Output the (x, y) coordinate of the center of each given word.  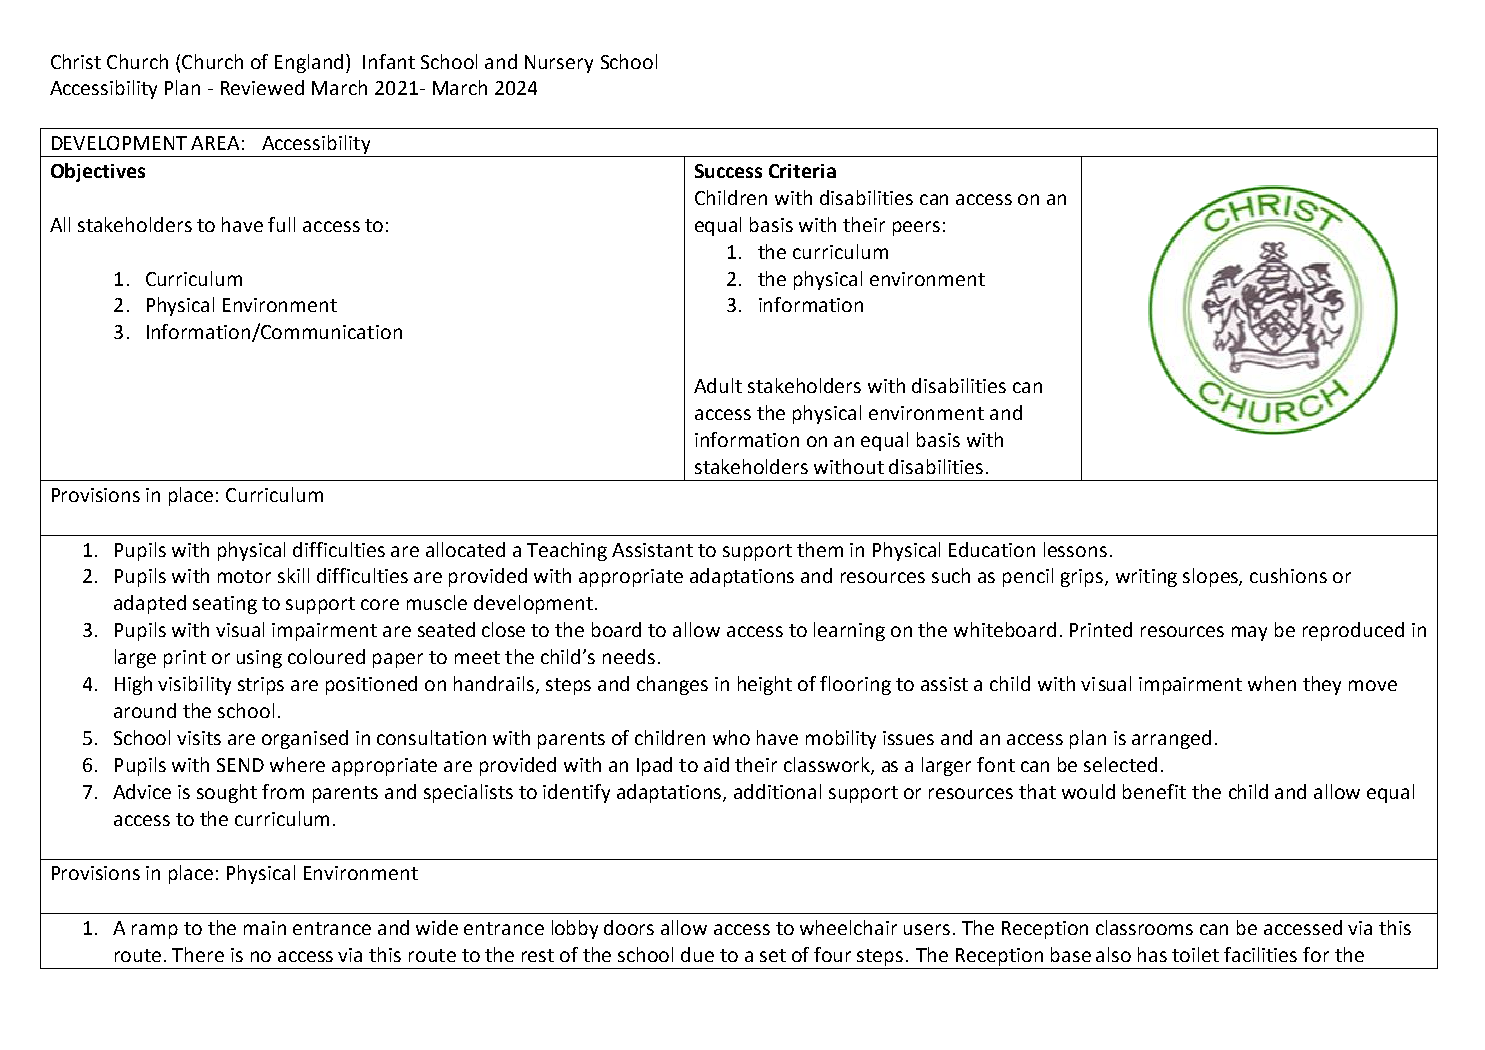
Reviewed (262, 87)
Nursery (559, 64)
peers (916, 228)
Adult (718, 385)
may (1249, 633)
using (259, 659)
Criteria (802, 171)
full (281, 224)
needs (629, 656)
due (697, 954)
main (265, 928)
